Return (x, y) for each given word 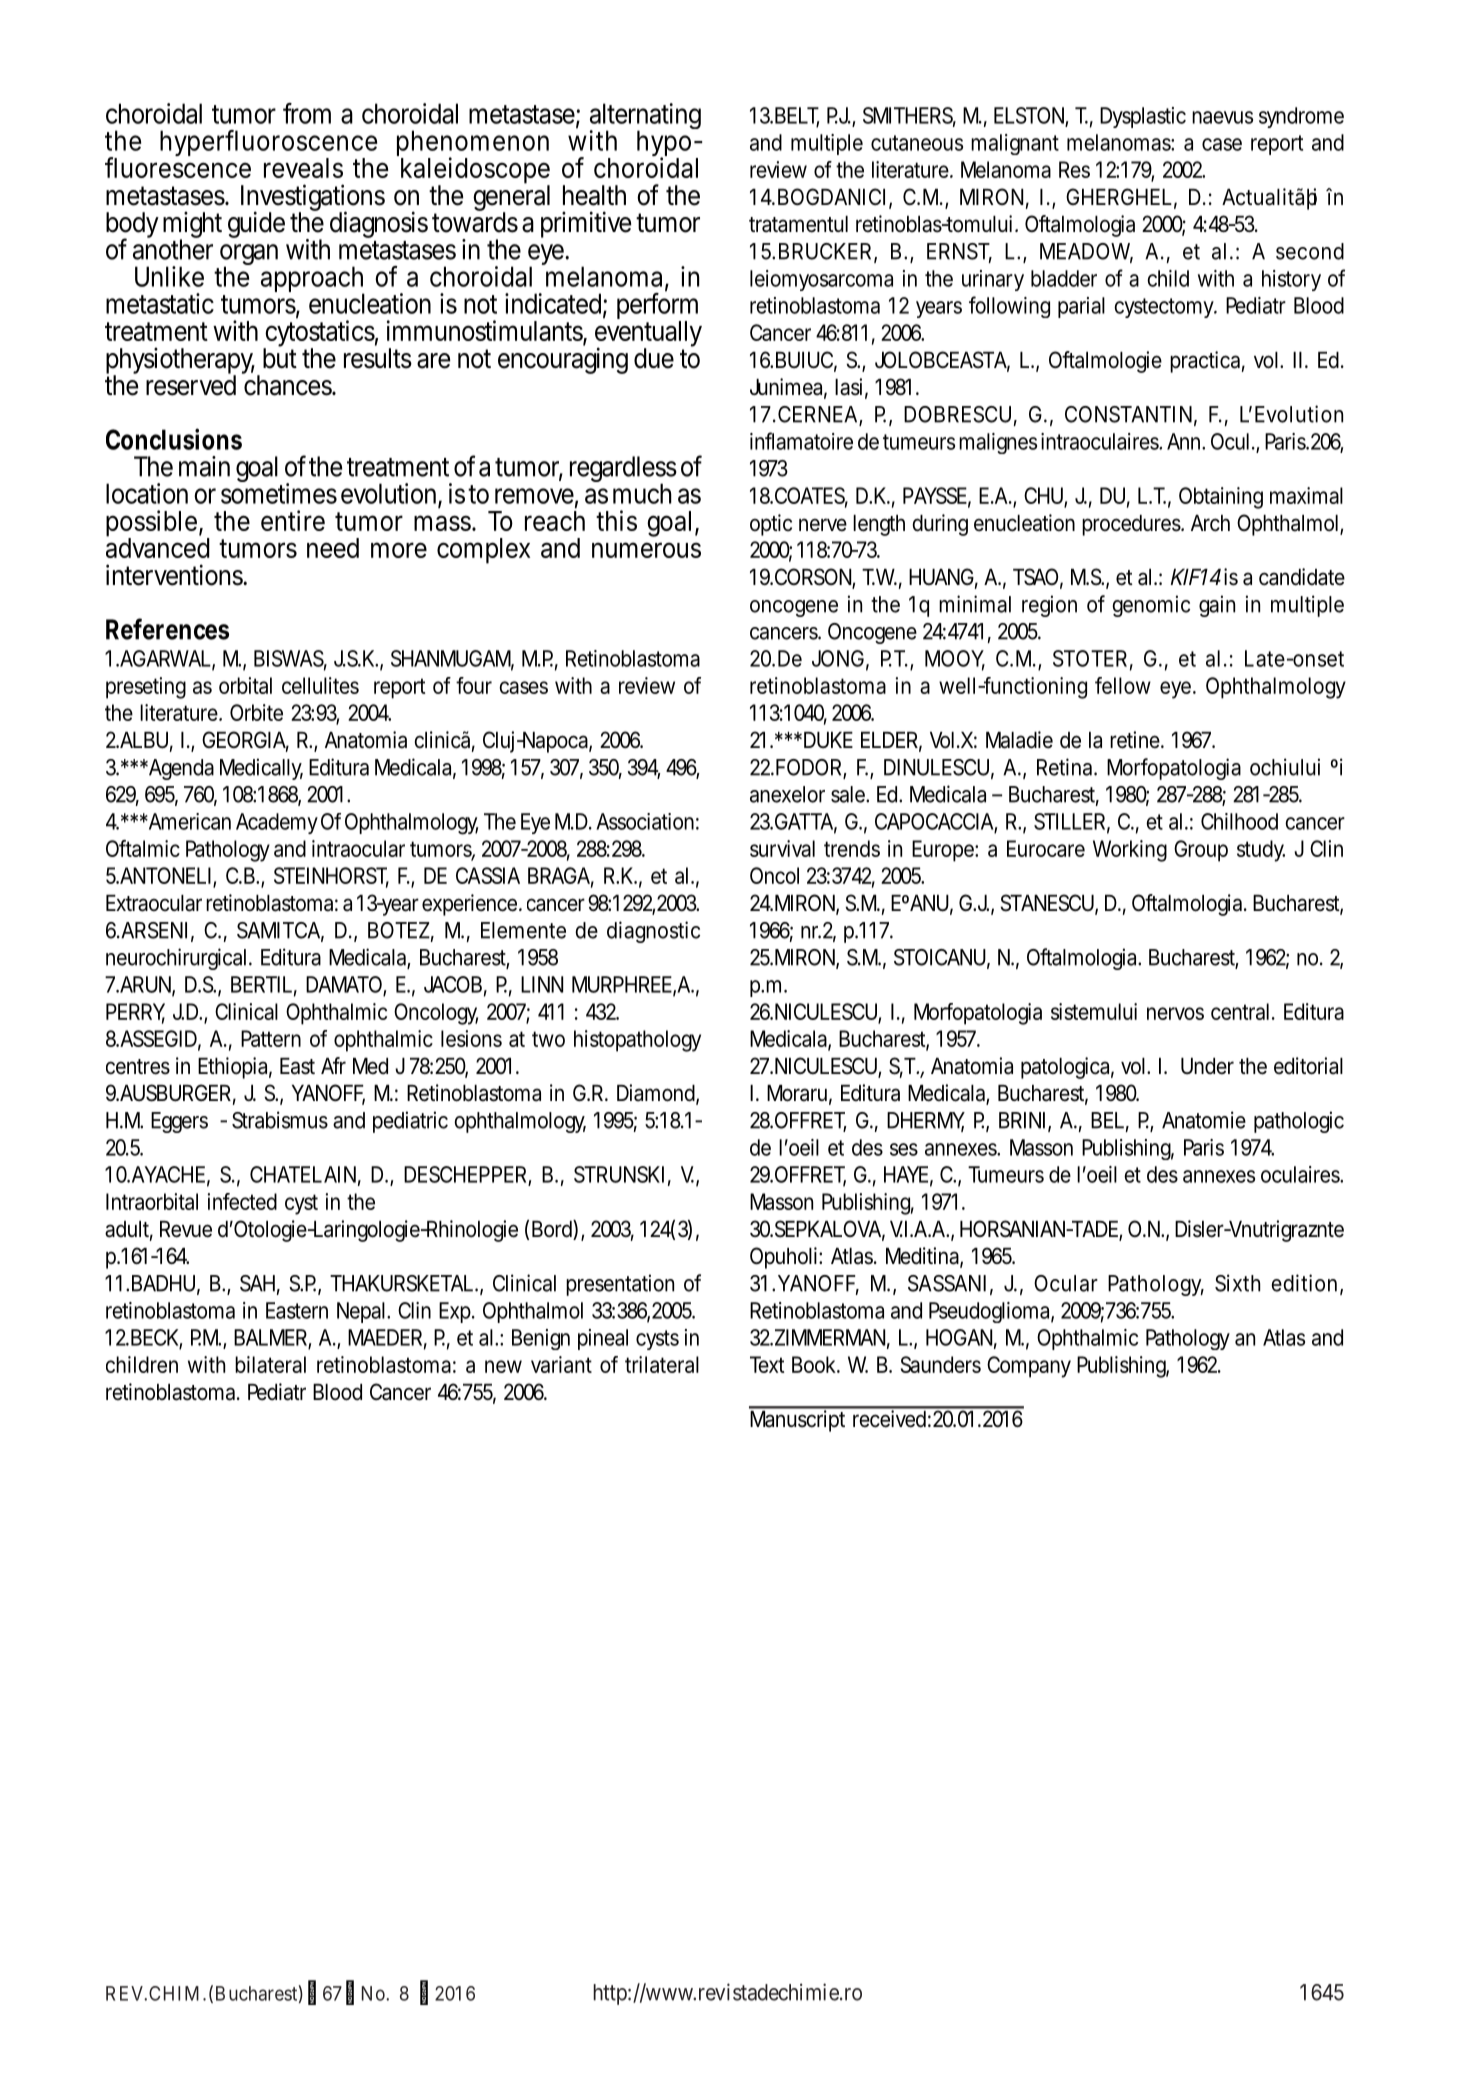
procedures (1133, 525)
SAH (260, 1284)
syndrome (1301, 117)
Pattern (271, 1038)
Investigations (313, 199)
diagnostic (653, 932)
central (1242, 1011)
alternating (645, 118)
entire (293, 520)
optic (771, 525)
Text (767, 1364)
